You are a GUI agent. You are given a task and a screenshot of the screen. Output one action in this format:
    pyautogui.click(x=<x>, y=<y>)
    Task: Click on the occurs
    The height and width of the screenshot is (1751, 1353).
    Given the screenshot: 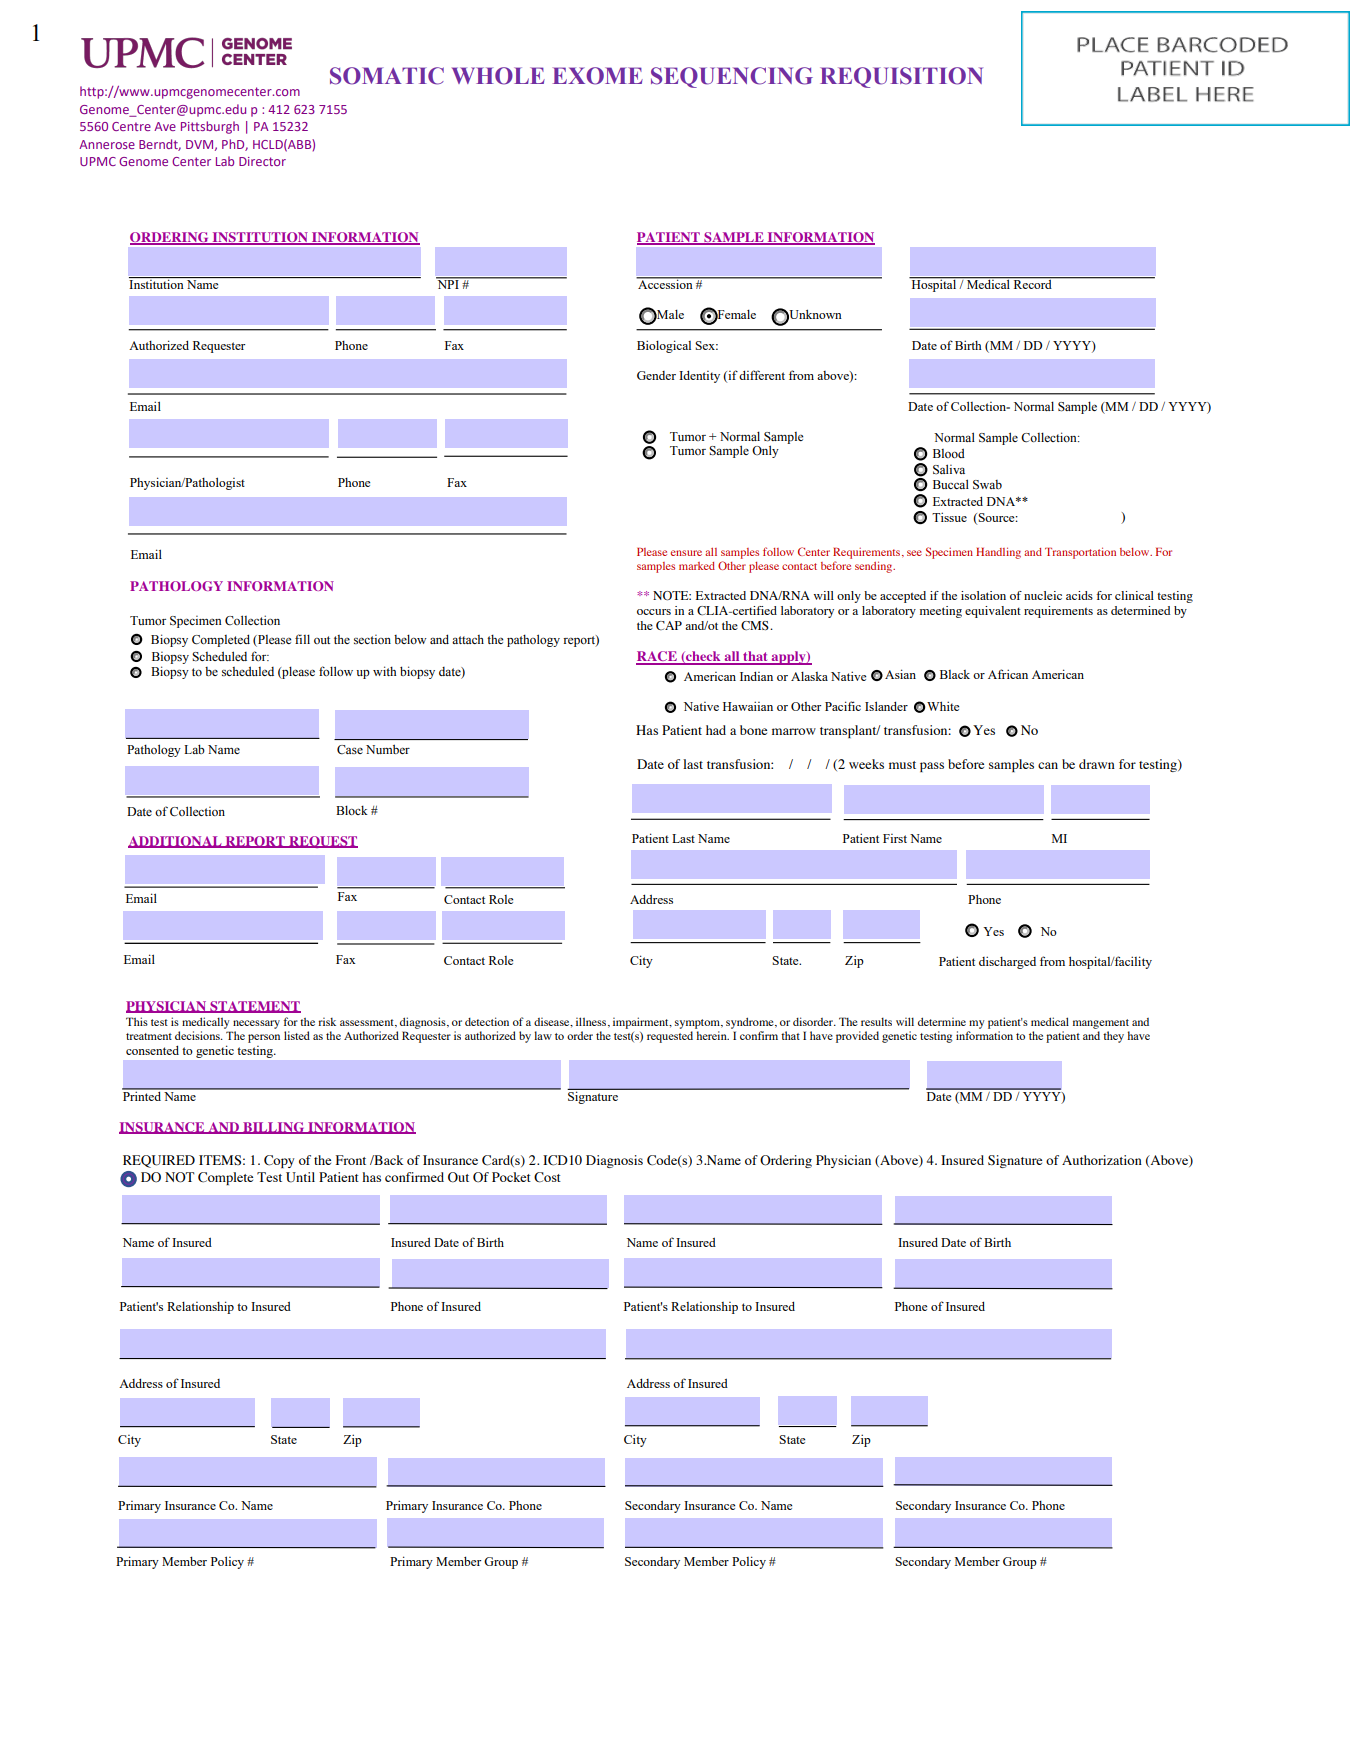 What is the action you would take?
    pyautogui.click(x=654, y=612)
